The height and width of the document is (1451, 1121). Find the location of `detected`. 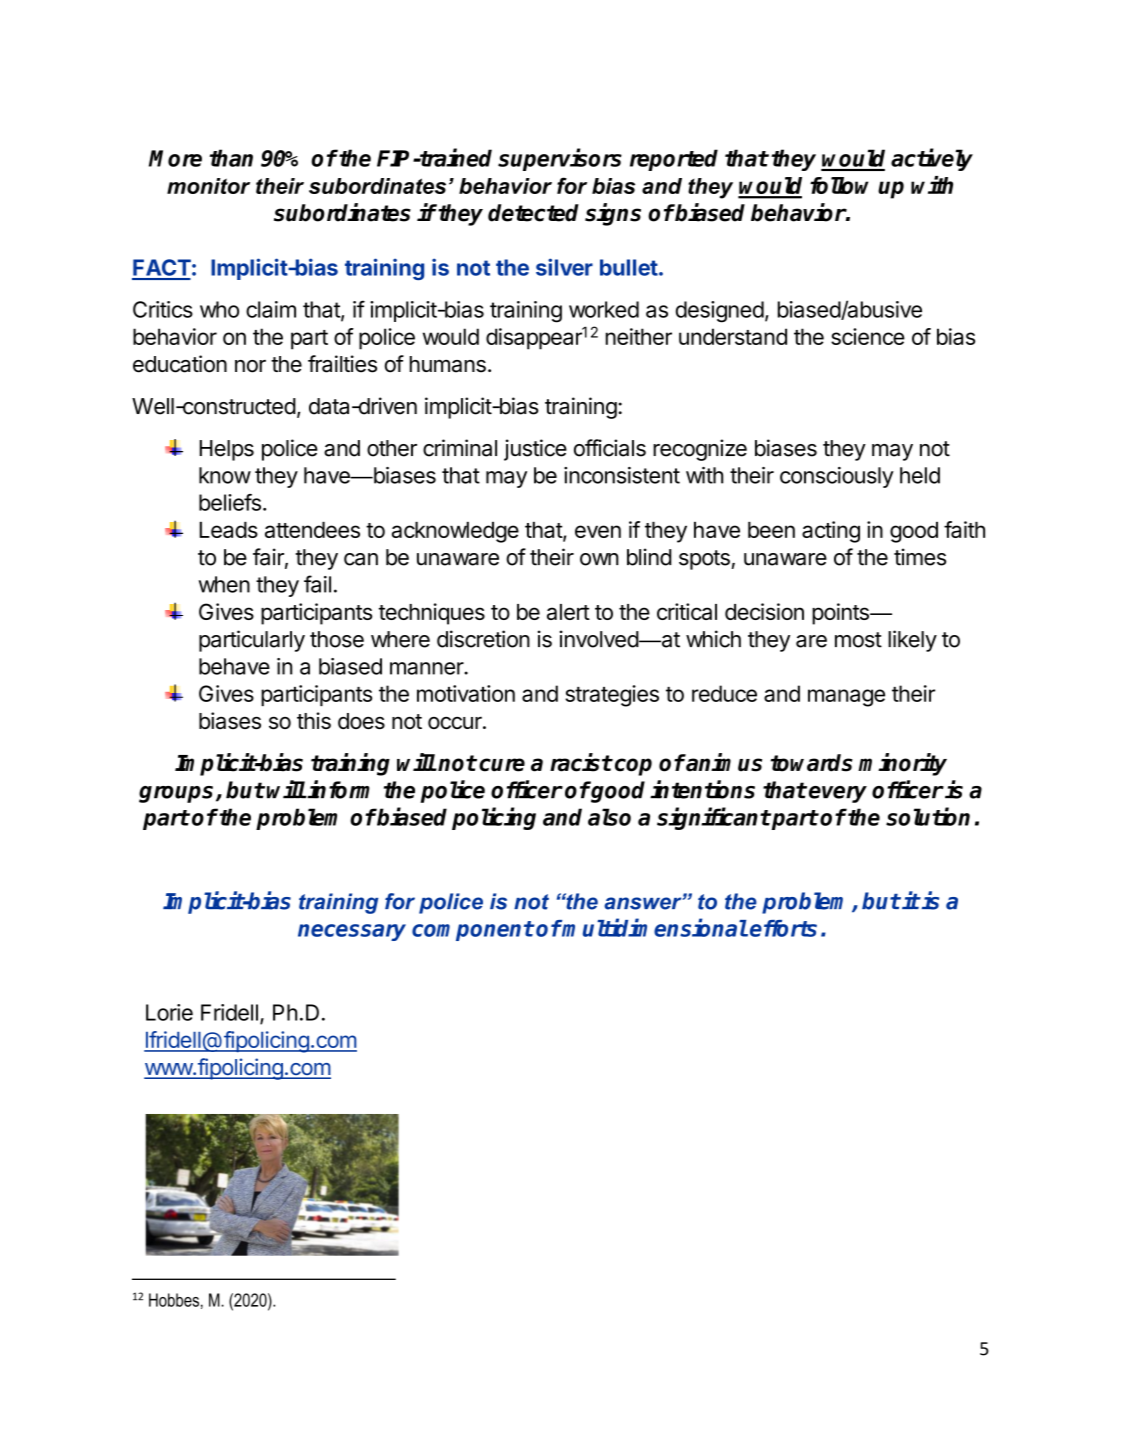

detected is located at coordinates (533, 213).
